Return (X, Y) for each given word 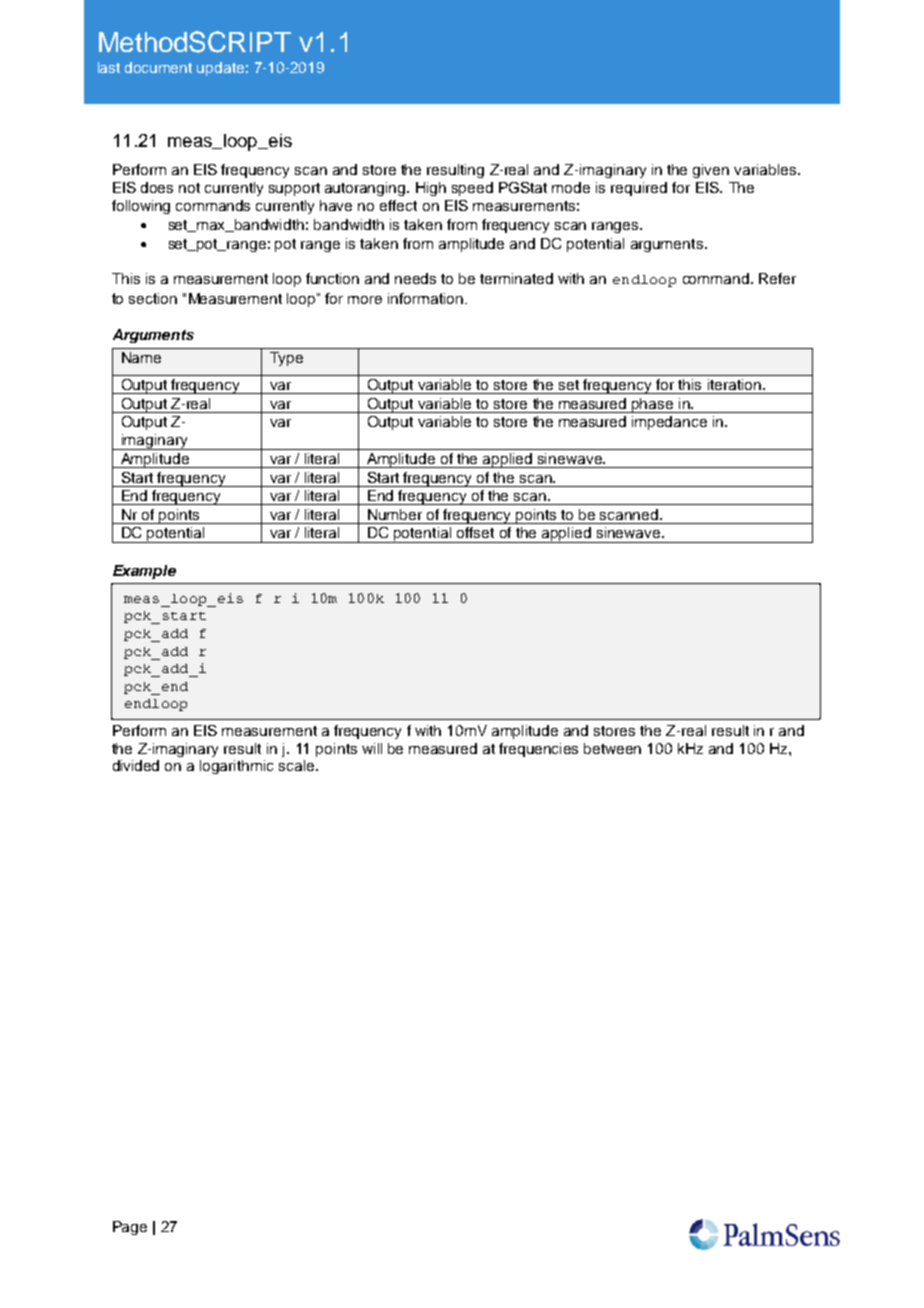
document (158, 67)
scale (298, 765)
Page (130, 1228)
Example (144, 572)
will (372, 748)
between (612, 748)
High (431, 189)
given (711, 171)
